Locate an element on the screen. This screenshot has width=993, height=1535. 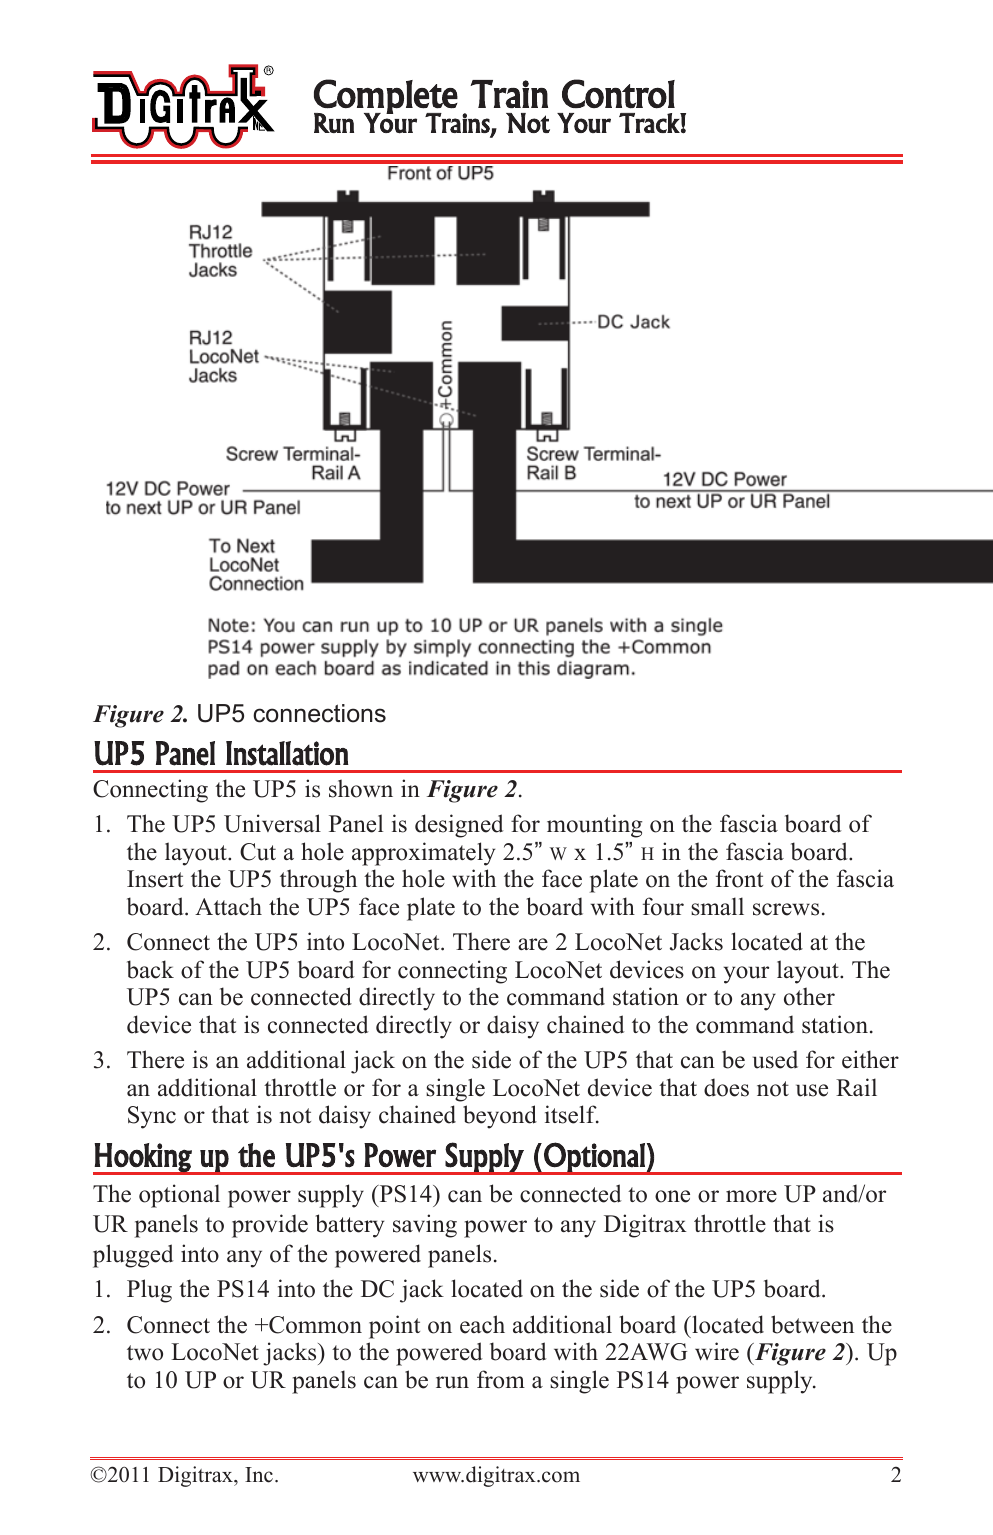
mounting is located at coordinates (594, 826).
